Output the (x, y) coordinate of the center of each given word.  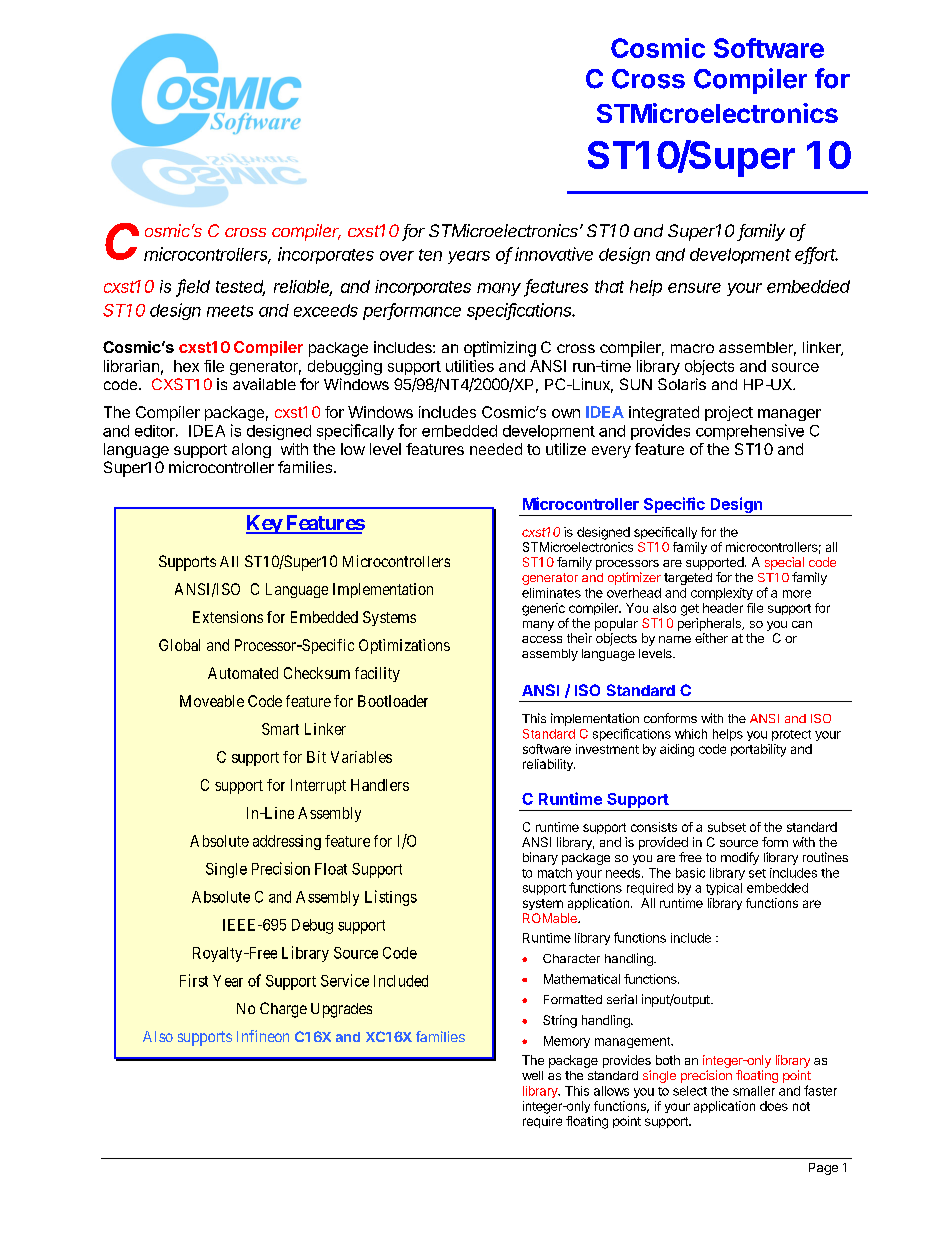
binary (540, 858)
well (532, 1075)
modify (740, 858)
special (784, 563)
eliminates (551, 593)
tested (240, 288)
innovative (554, 254)
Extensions (228, 617)
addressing (287, 842)
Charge (283, 1010)
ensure (694, 288)
